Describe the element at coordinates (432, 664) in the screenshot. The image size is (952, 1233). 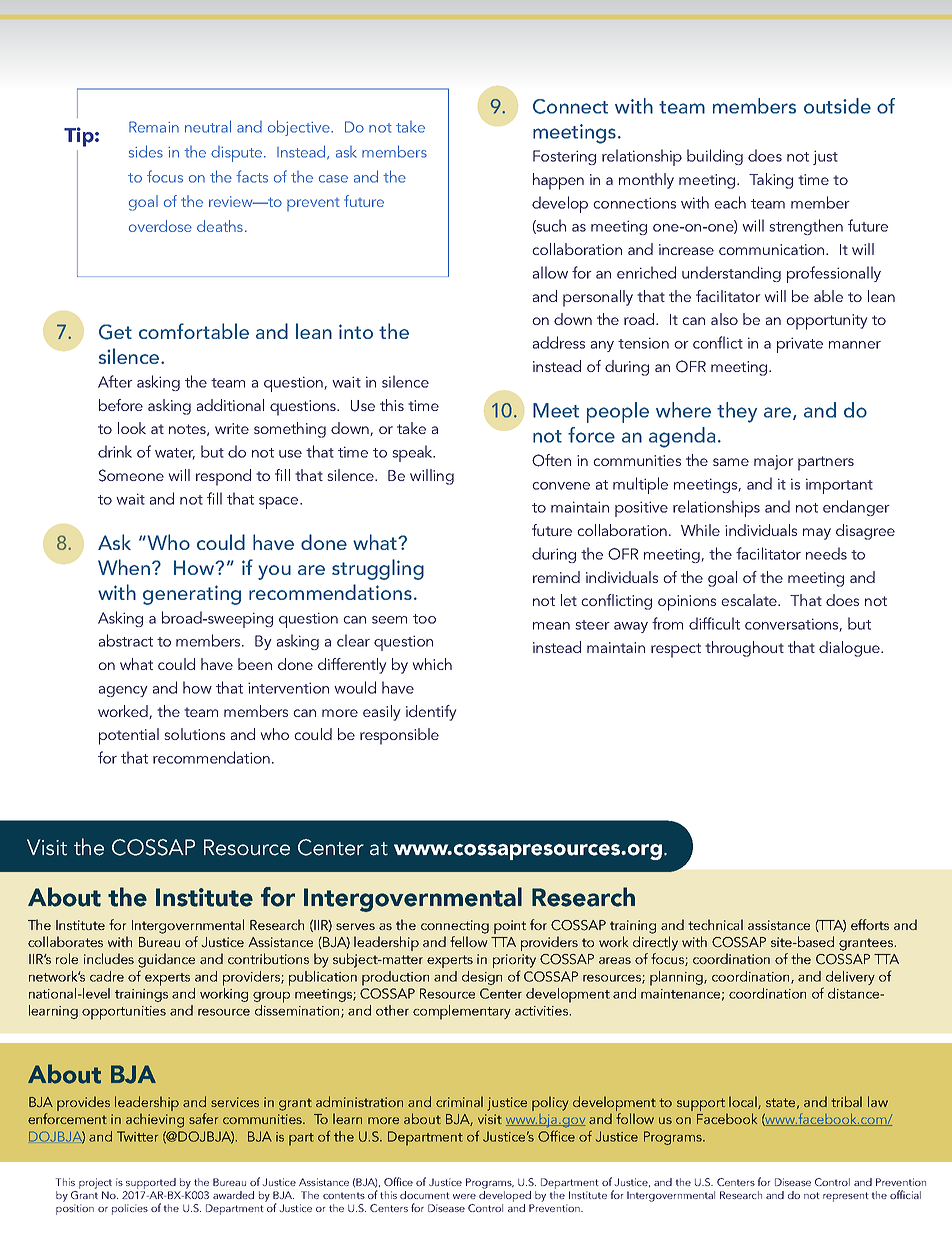
I see `which` at that location.
